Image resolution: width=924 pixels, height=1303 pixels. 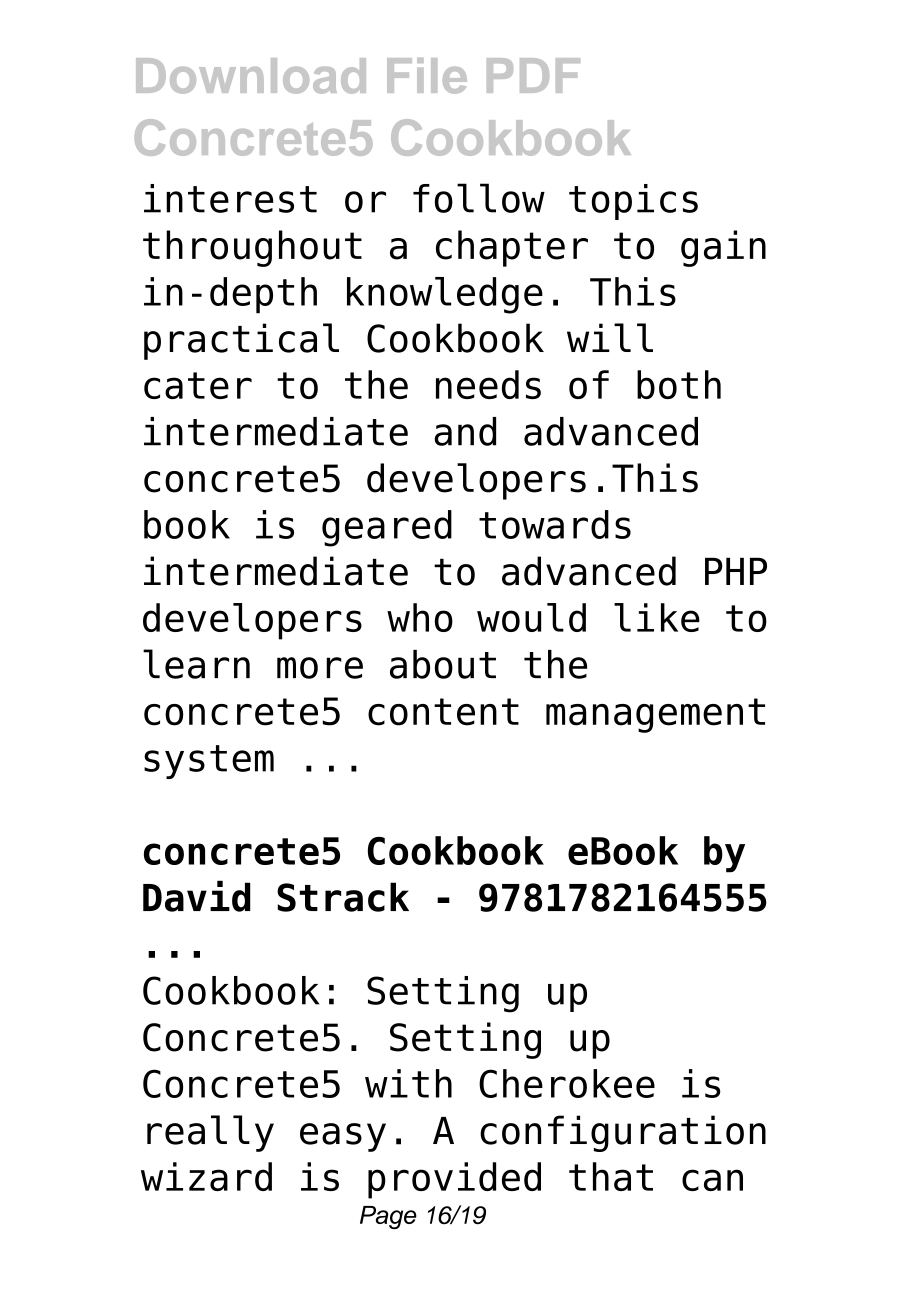 What do you see at coordinates (320, 668) in the screenshot?
I see `more` at bounding box center [320, 668].
